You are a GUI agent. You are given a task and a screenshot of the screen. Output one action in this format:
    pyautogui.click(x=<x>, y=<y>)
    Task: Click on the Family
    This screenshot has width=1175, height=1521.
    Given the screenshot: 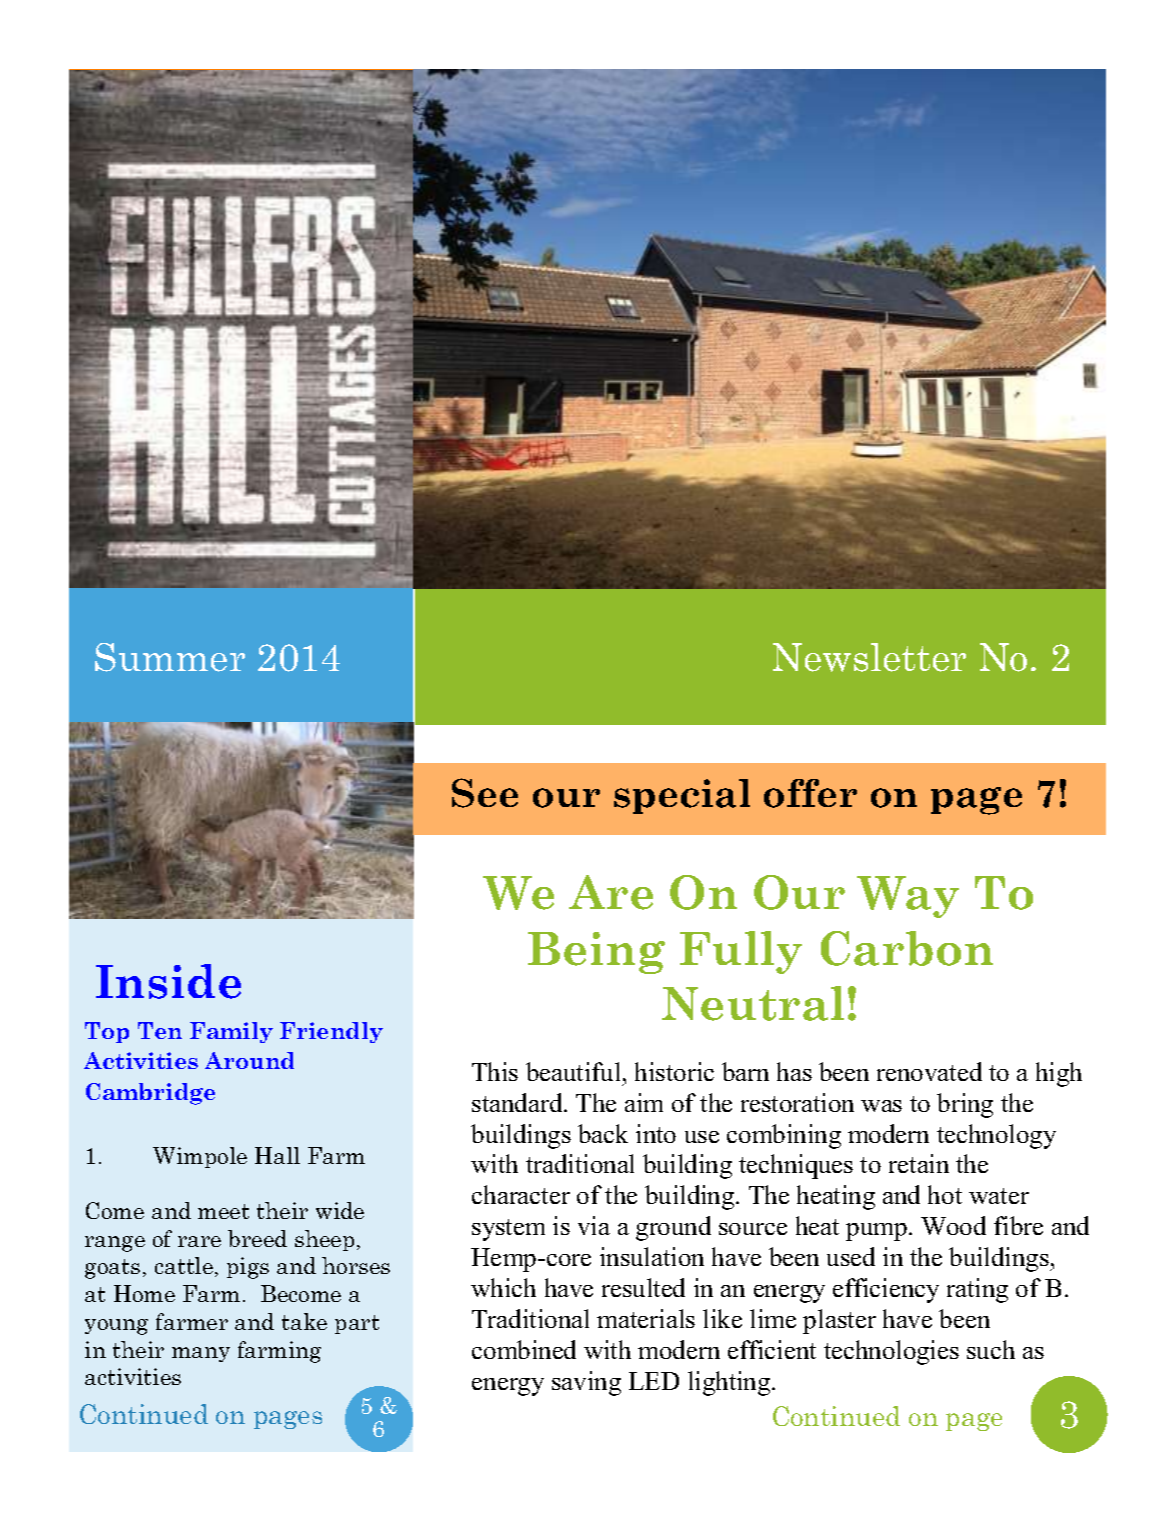 What is the action you would take?
    pyautogui.click(x=231, y=1032)
